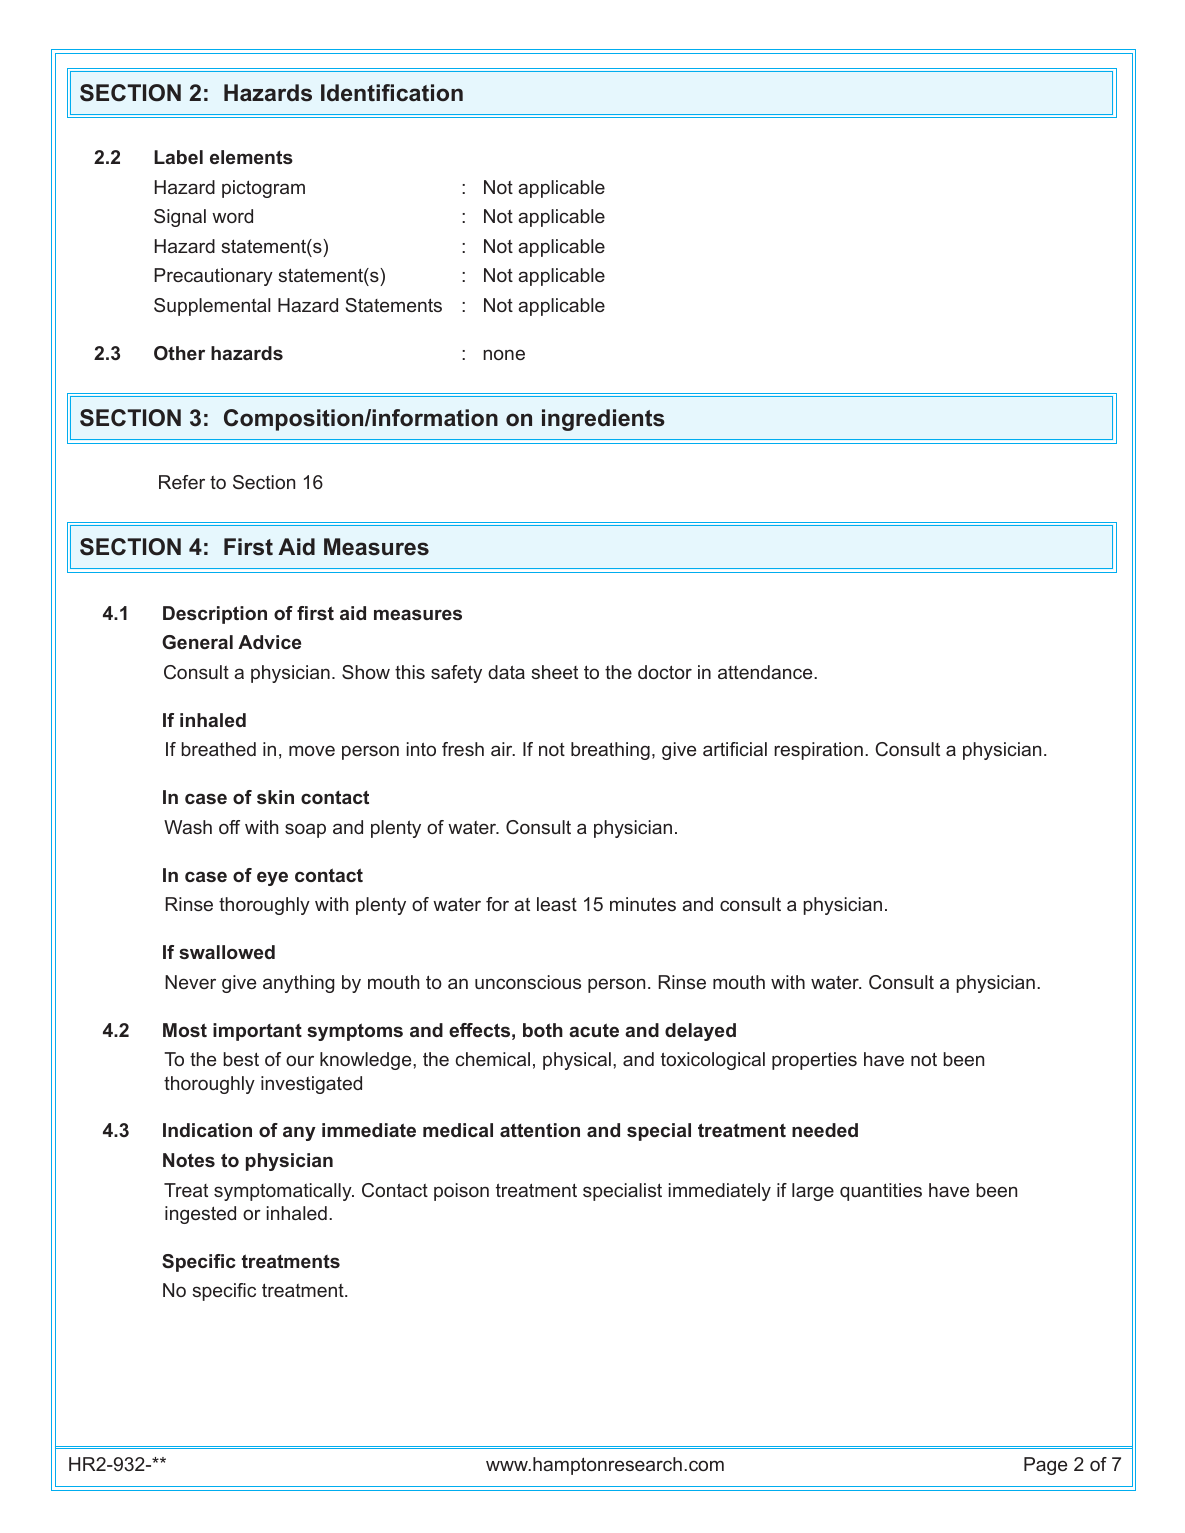 This image has width=1185, height=1533. What do you see at coordinates (818, 751) in the image?
I see `respiration` at bounding box center [818, 751].
